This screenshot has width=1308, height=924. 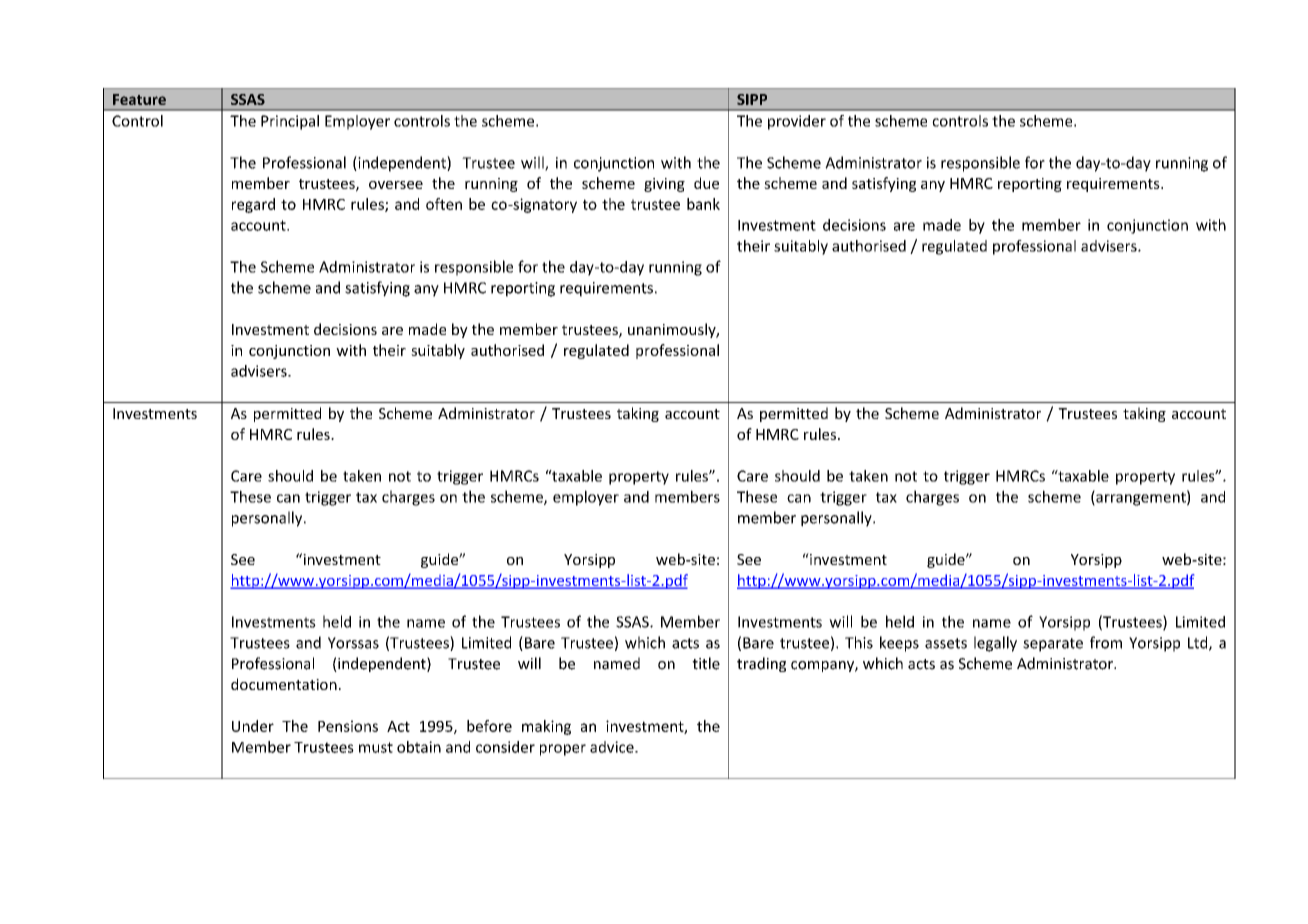 I want to click on title, so click(x=706, y=663).
